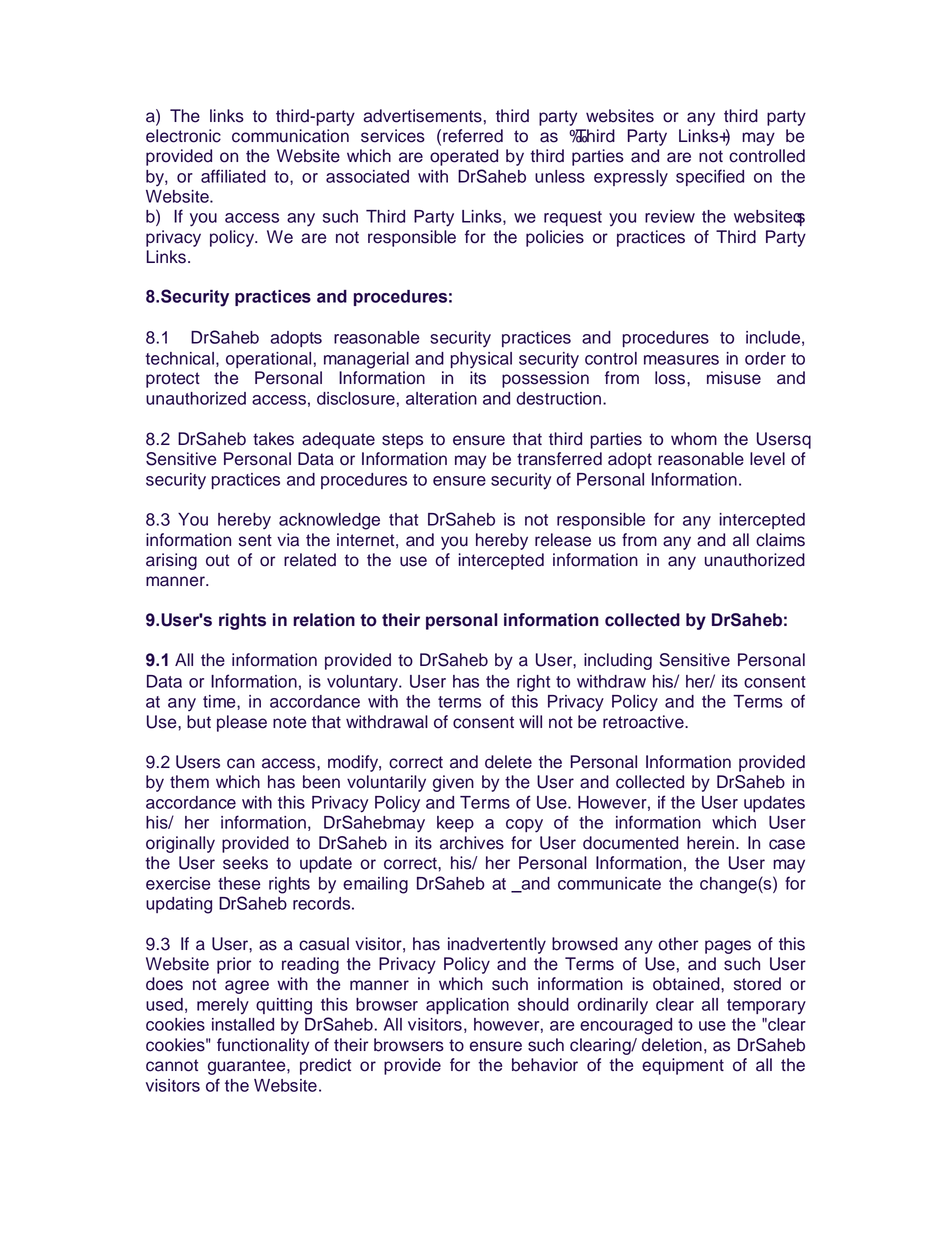 The width and height of the image is (952, 1233). Describe the element at coordinates (441, 398) in the image. I see `alteration` at that location.
